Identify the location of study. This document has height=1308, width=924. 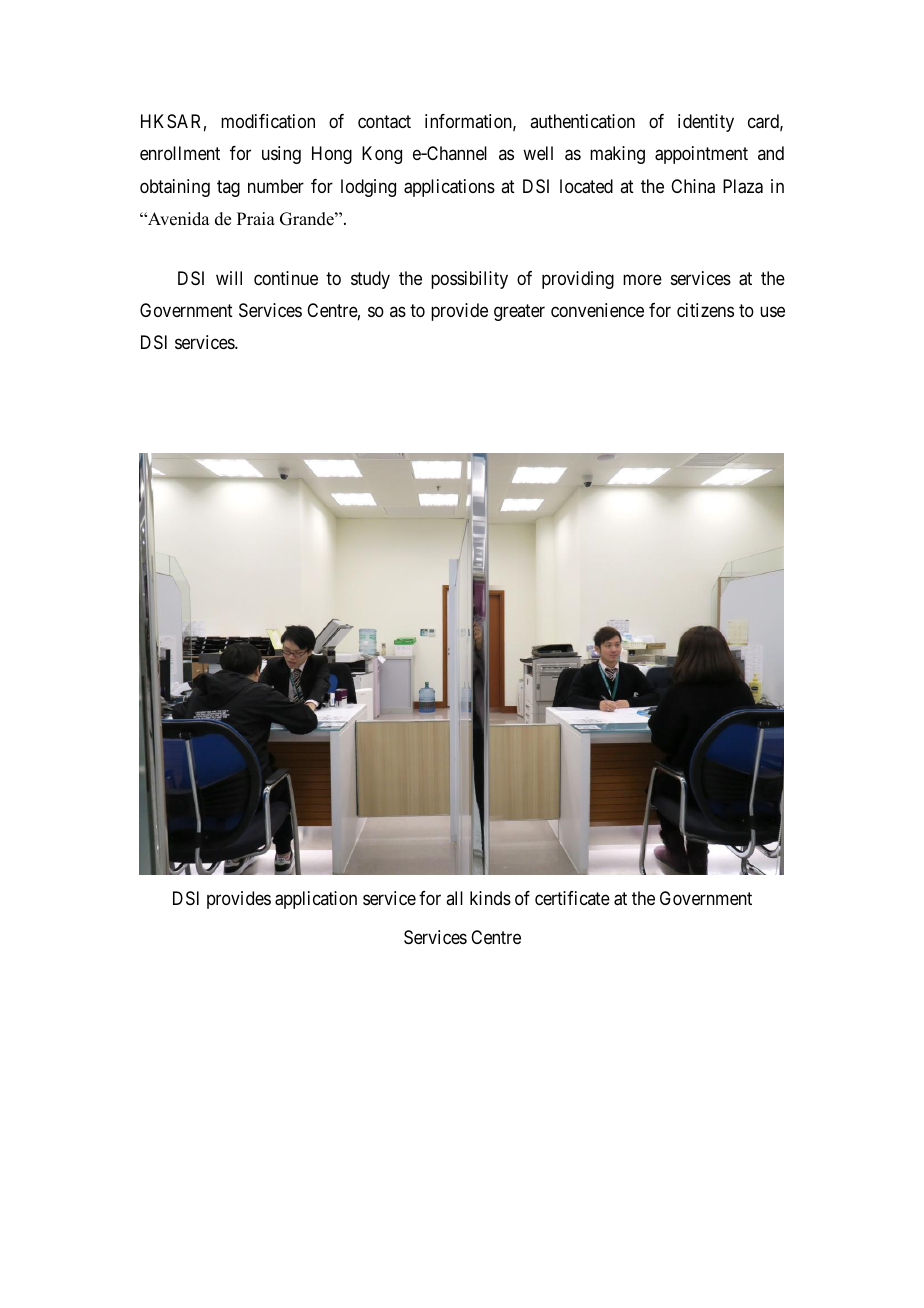
(370, 280).
